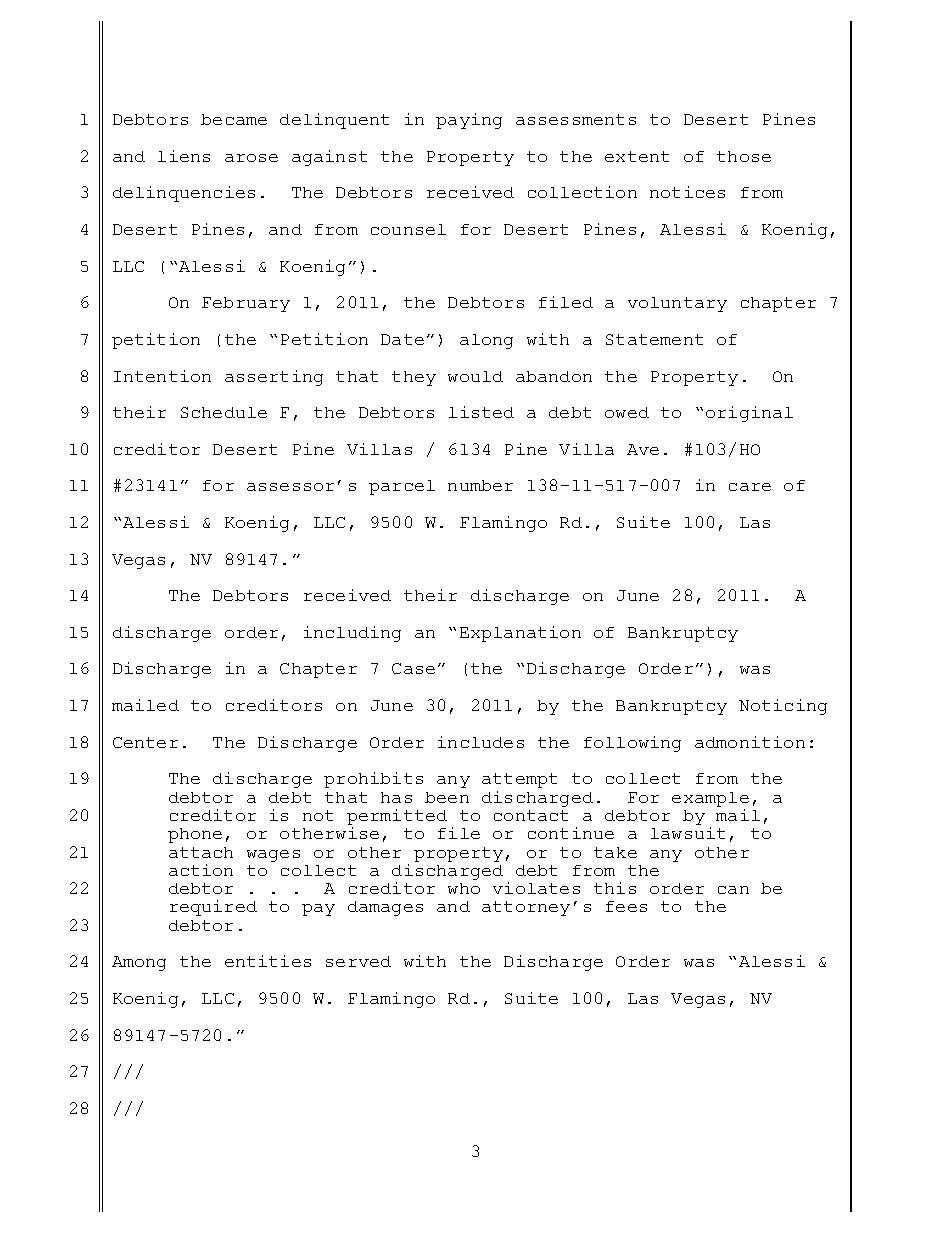 This screenshot has width=952, height=1233. I want to click on Case, so click(413, 668).
